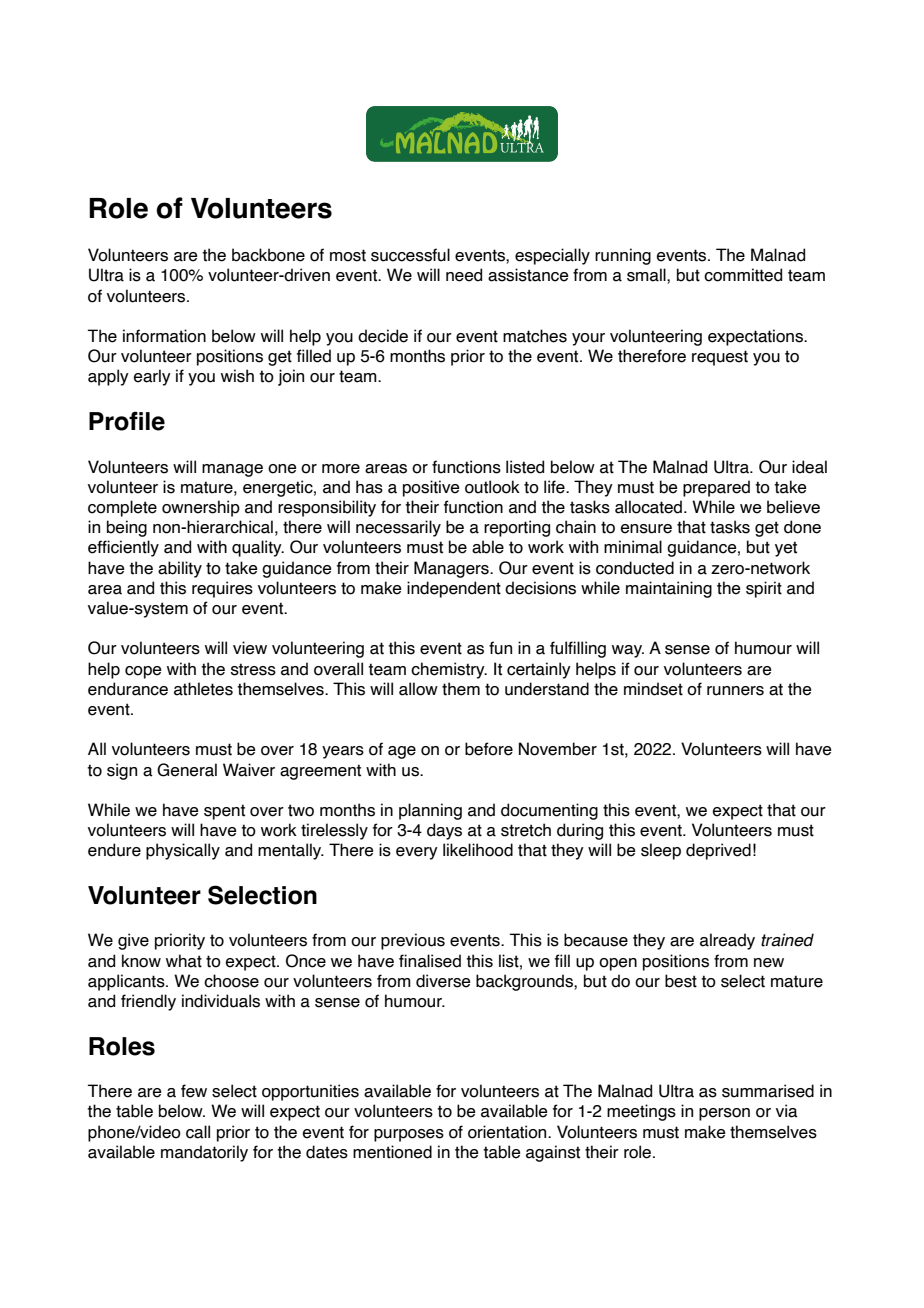 This screenshot has width=924, height=1308. Describe the element at coordinates (735, 691) in the screenshot. I see `runners` at that location.
